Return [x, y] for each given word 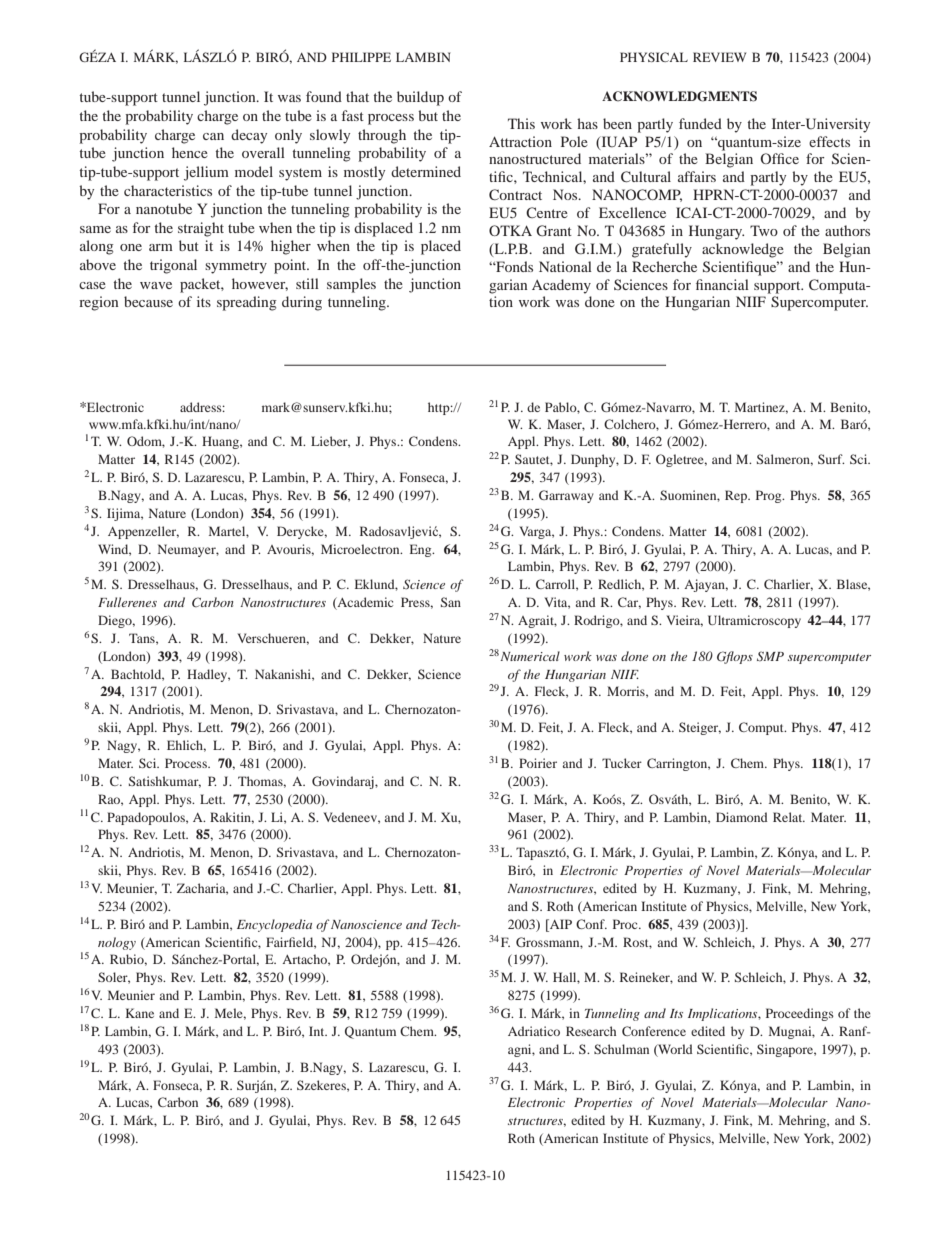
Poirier [538, 763]
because [148, 301]
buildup [420, 98]
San [451, 602]
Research [591, 1031]
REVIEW [719, 57]
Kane [140, 1013]
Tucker [622, 763]
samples [351, 285]
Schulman [621, 1049]
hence [190, 152]
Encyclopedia [274, 925]
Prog [770, 496]
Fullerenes [127, 602]
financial [722, 284]
